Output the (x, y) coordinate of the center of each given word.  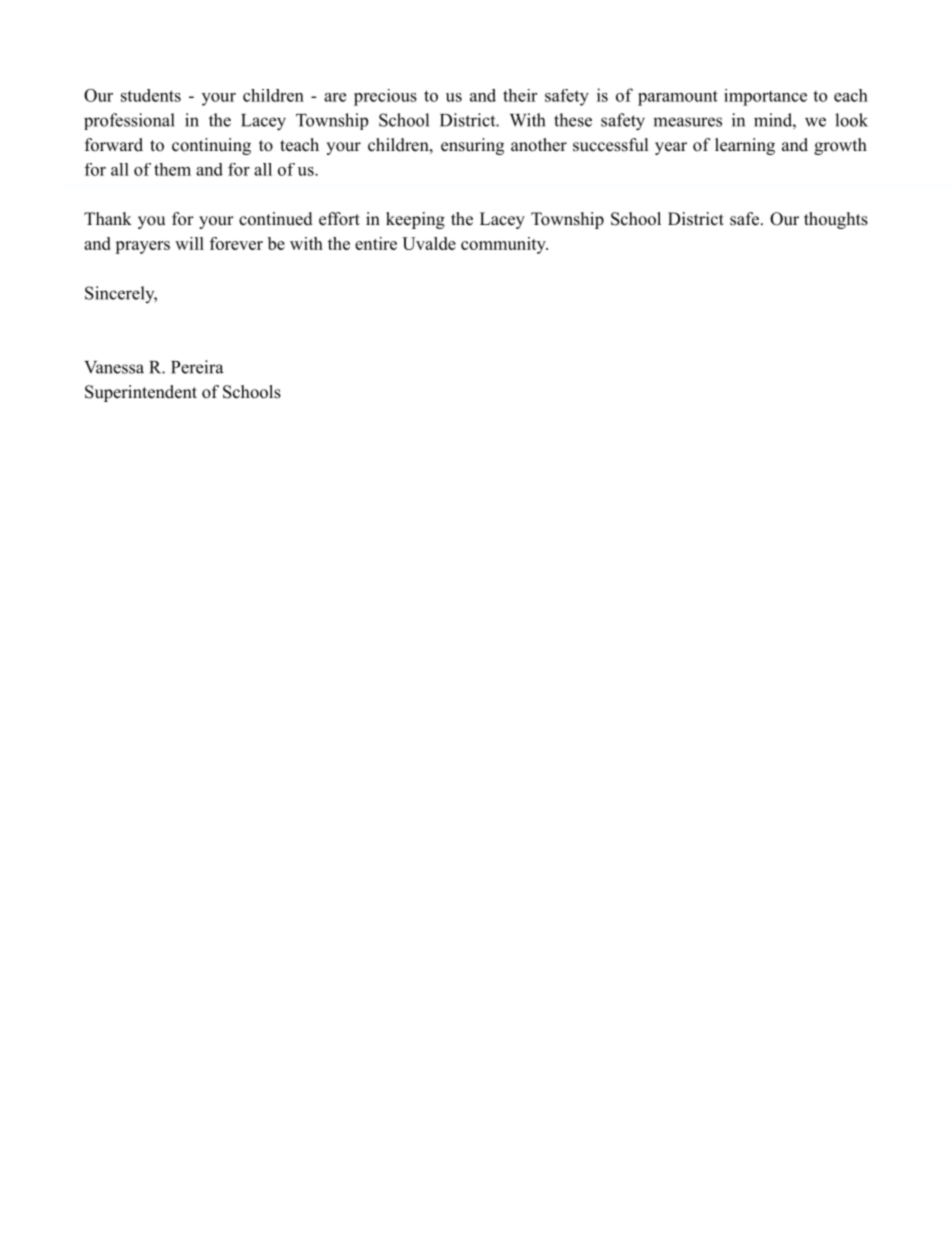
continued (276, 219)
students (151, 95)
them (172, 169)
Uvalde (429, 243)
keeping (415, 220)
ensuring (472, 146)
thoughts (836, 220)
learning (745, 146)
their (520, 95)
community (504, 245)
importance (765, 97)
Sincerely (121, 294)
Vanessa (114, 367)
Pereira (197, 367)
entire (376, 243)
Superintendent (141, 393)
